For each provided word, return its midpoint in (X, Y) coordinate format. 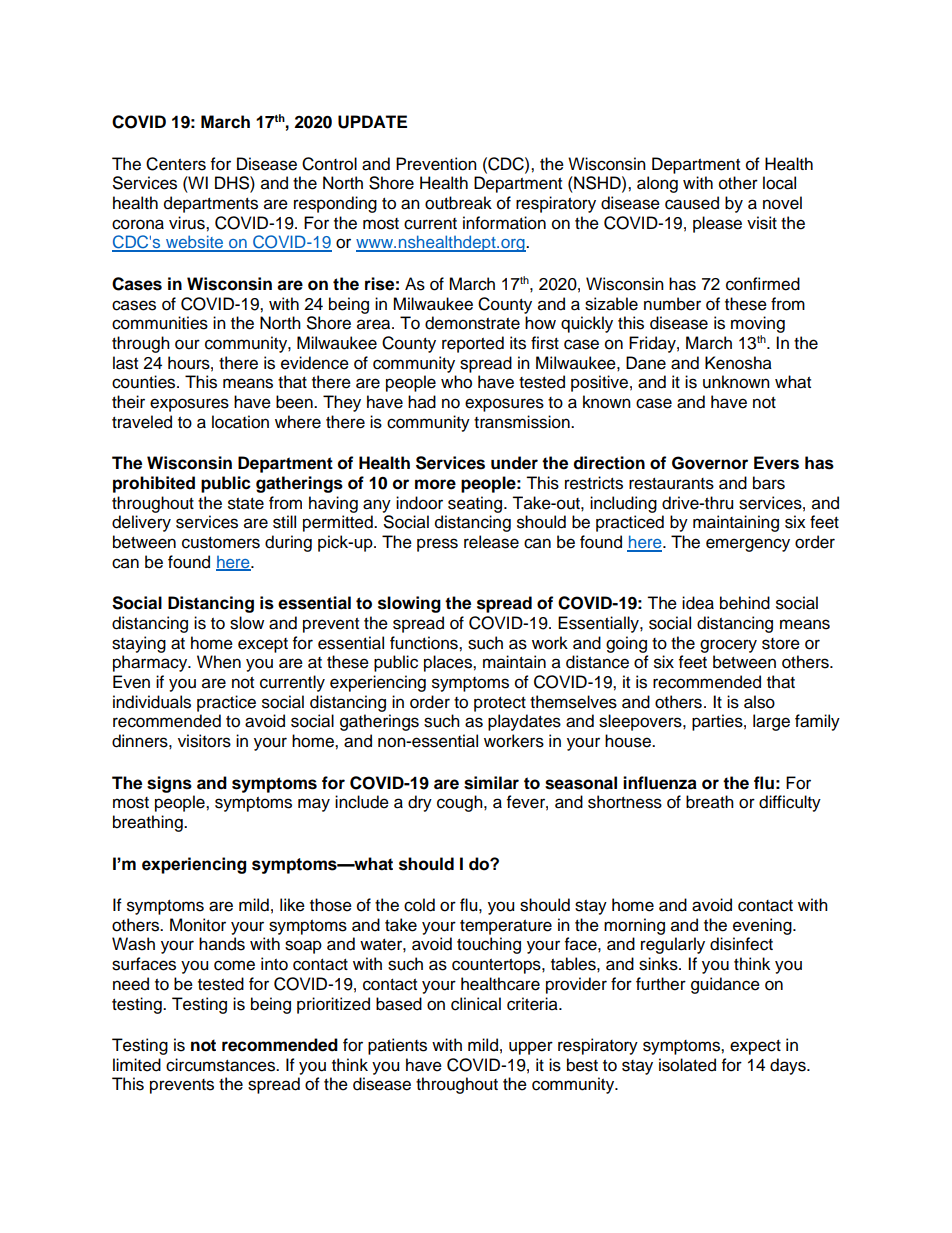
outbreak (458, 203)
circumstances (222, 1065)
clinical (476, 1004)
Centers (176, 164)
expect (755, 1047)
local (779, 183)
